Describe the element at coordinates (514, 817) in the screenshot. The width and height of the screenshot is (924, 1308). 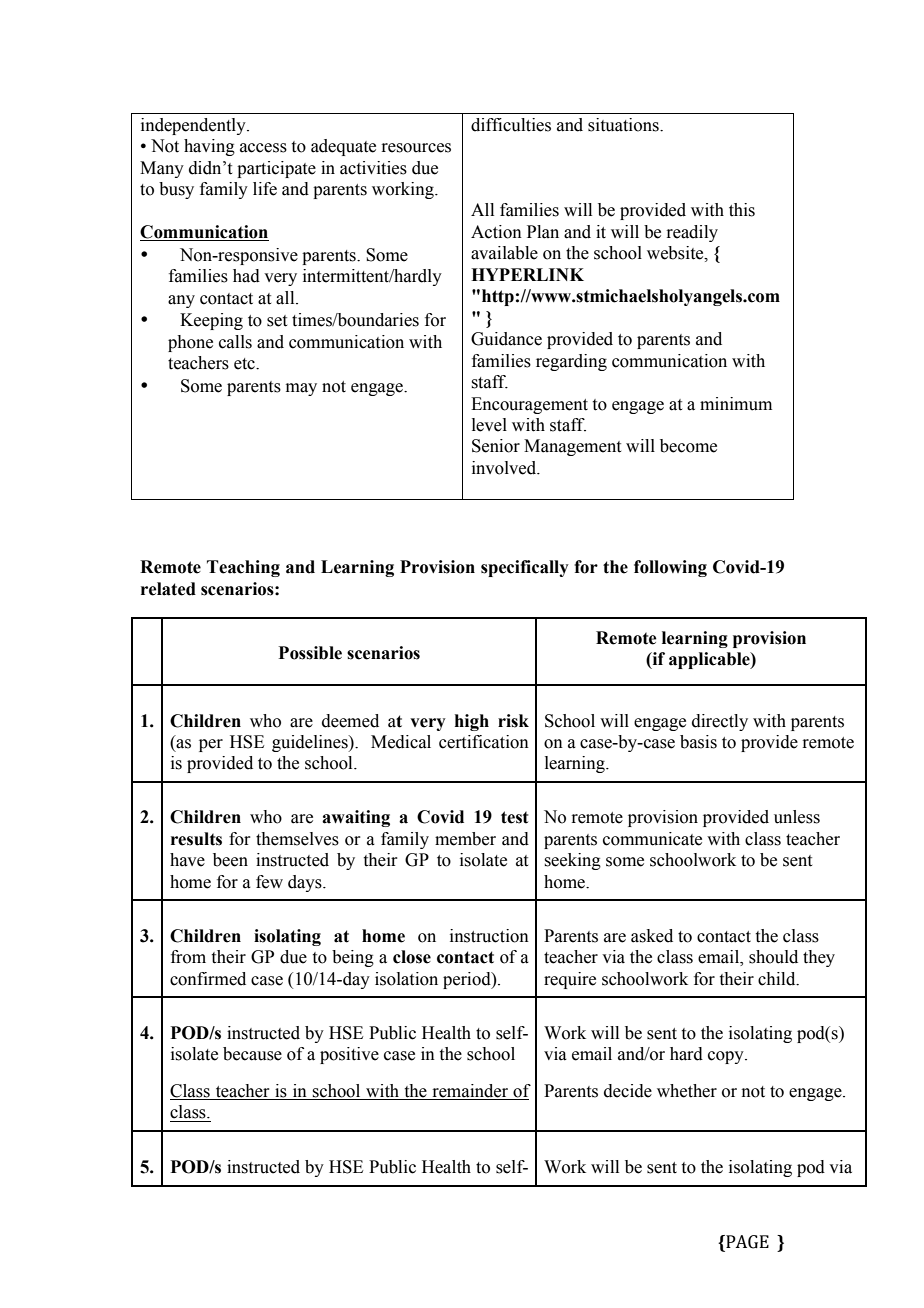
I see `test` at that location.
